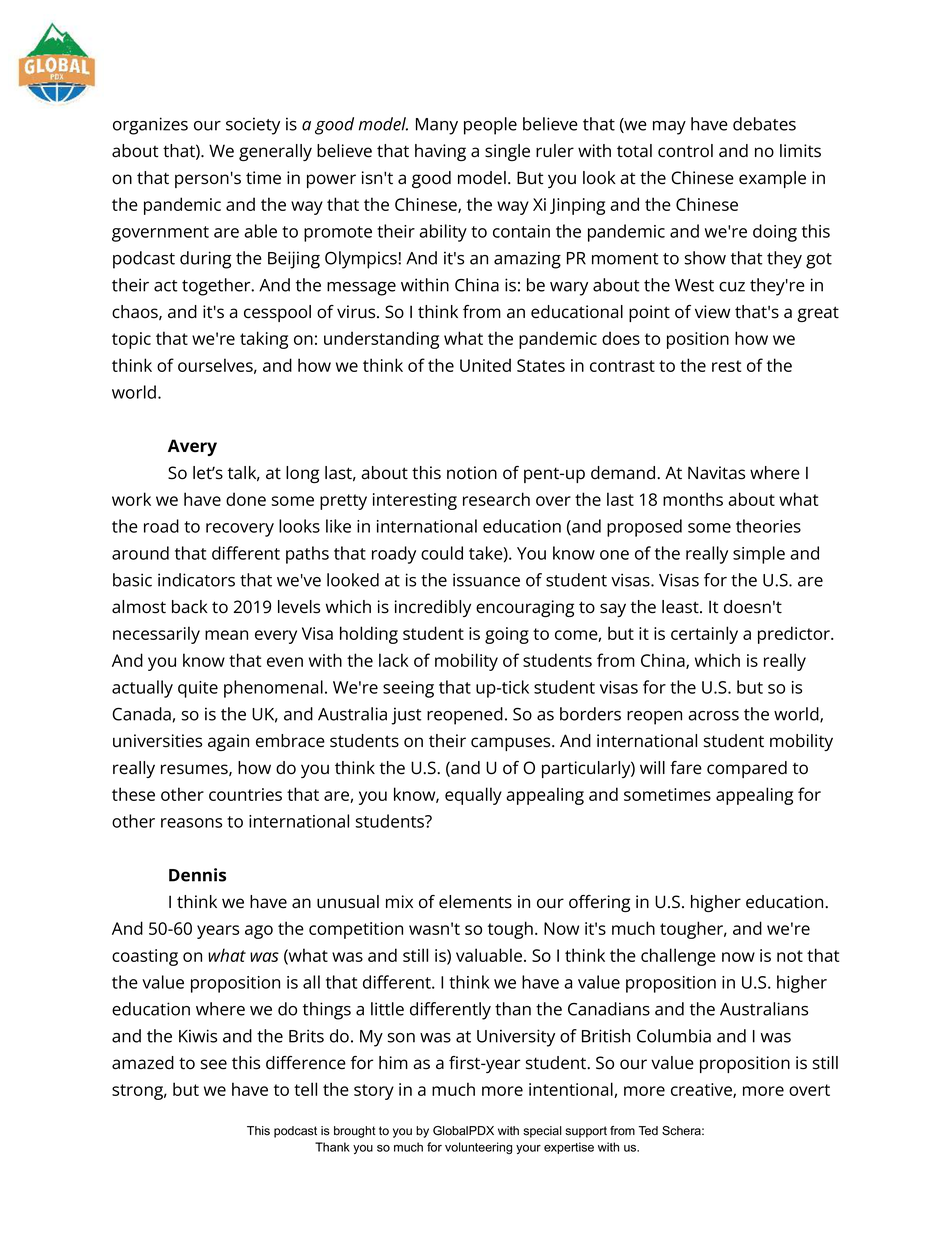 The width and height of the image is (952, 1233). I want to click on single, so click(507, 152).
